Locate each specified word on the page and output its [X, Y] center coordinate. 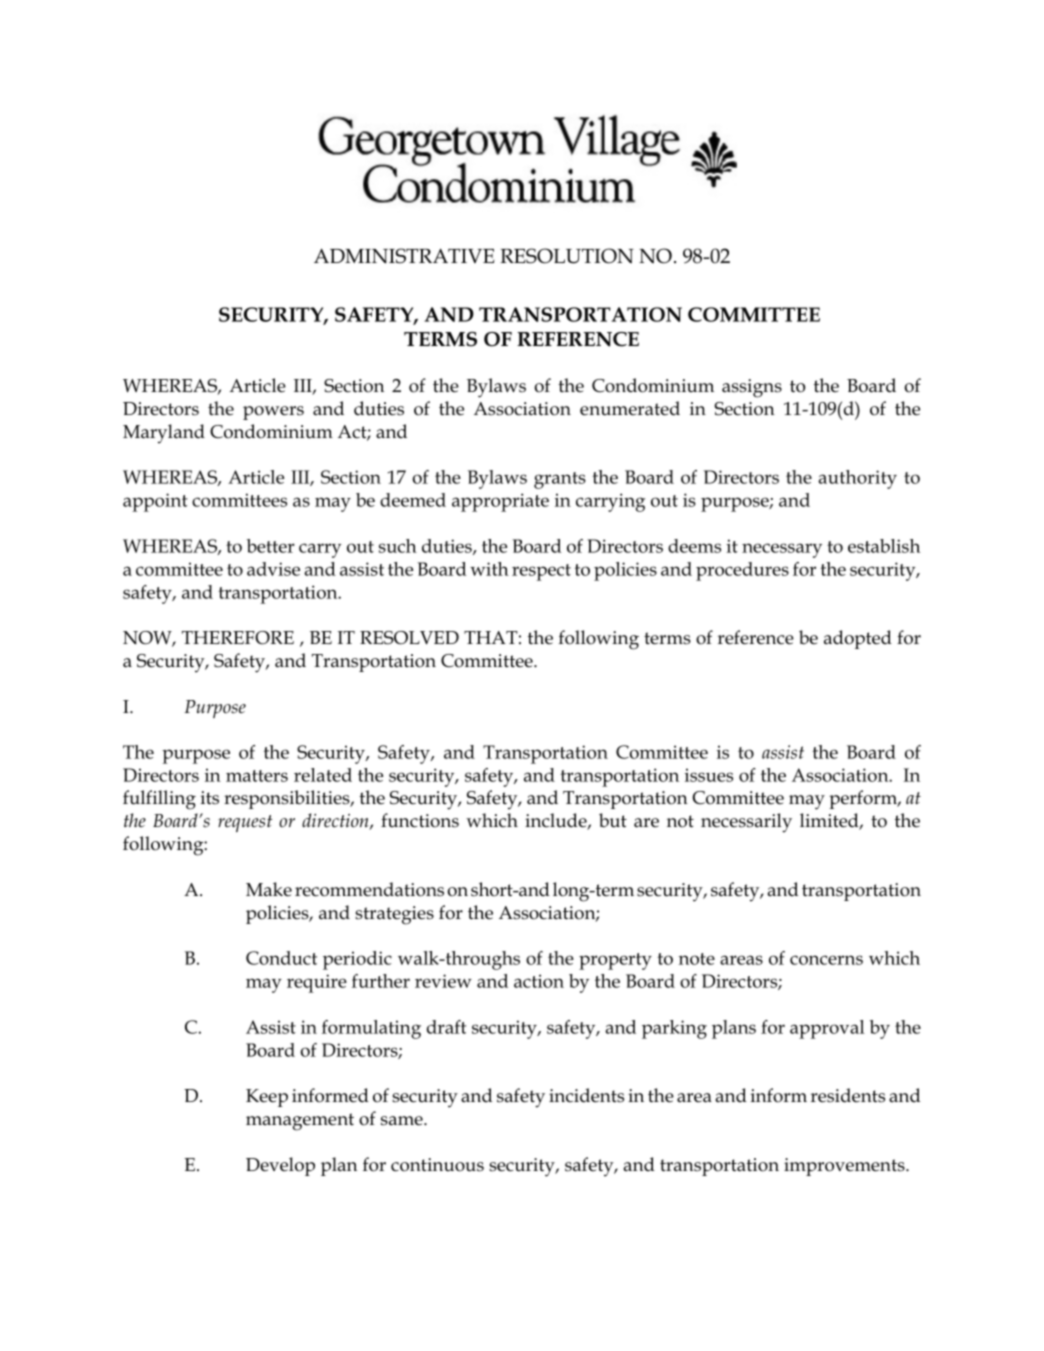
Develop [280, 1166]
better [271, 546]
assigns [752, 388]
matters [257, 776]
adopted [858, 639]
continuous [437, 1165]
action [539, 981]
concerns [826, 960]
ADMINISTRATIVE [404, 256]
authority [857, 479]
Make [269, 889]
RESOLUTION [567, 256]
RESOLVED [409, 638]
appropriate [500, 502]
